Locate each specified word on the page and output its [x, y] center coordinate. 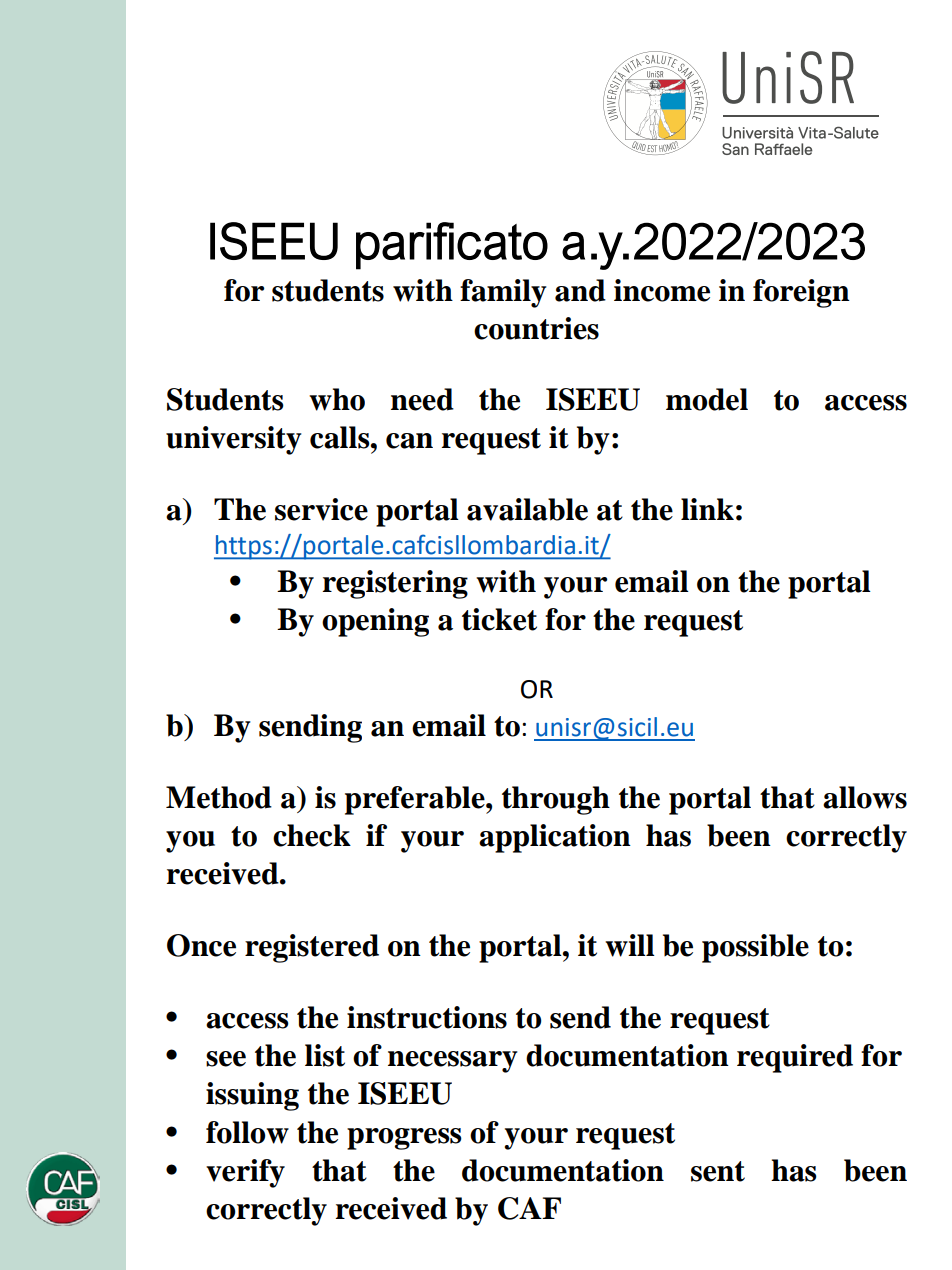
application [555, 838]
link [707, 509]
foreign [801, 293]
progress [404, 1139]
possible [755, 948]
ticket [499, 619]
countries [536, 328]
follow [247, 1132]
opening [375, 622]
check [312, 835]
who [337, 399]
